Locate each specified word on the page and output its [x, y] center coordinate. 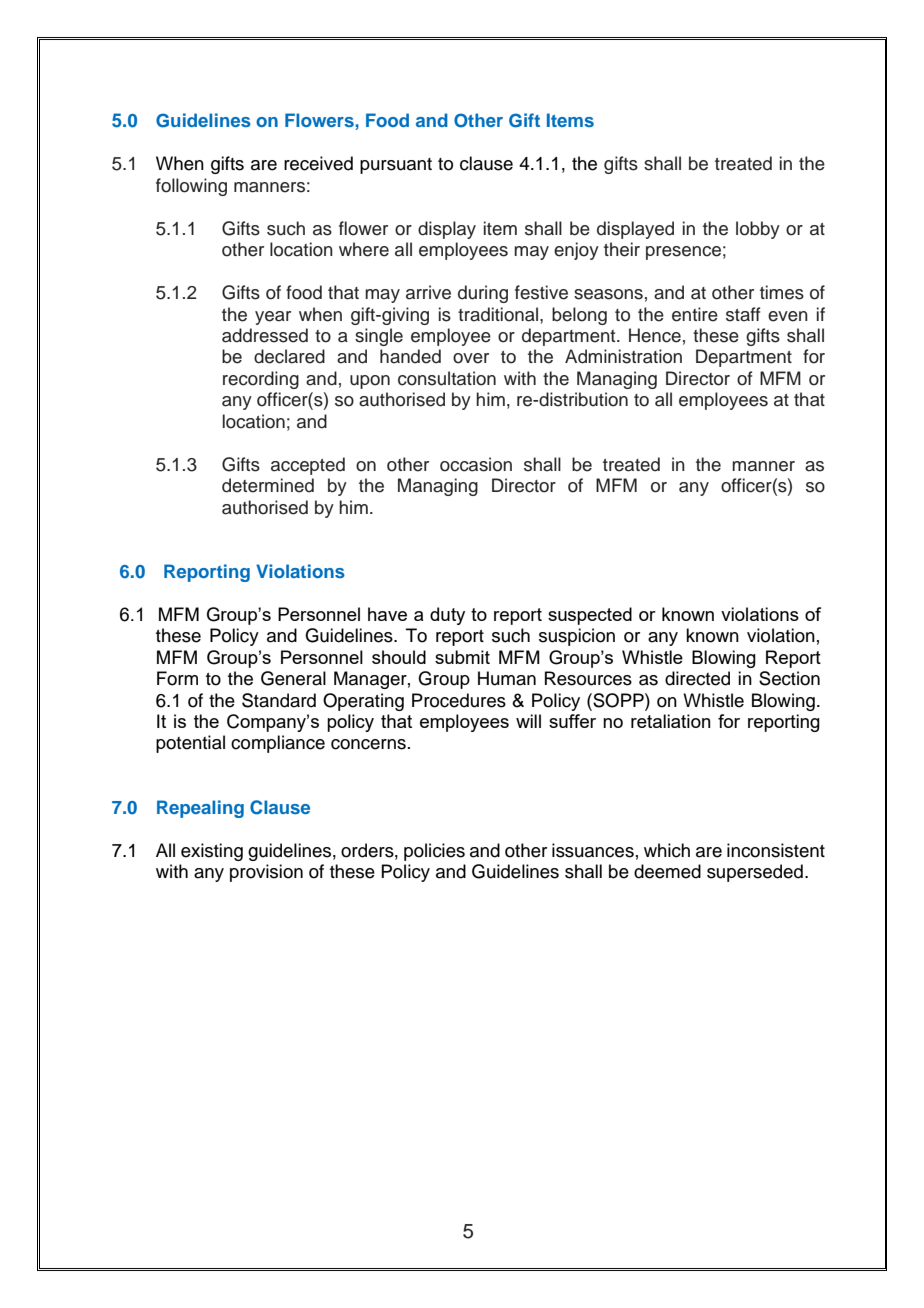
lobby [758, 230]
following [191, 187]
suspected [590, 616]
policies [434, 852]
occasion [476, 464]
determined [268, 485]
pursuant [396, 166]
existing [212, 852]
